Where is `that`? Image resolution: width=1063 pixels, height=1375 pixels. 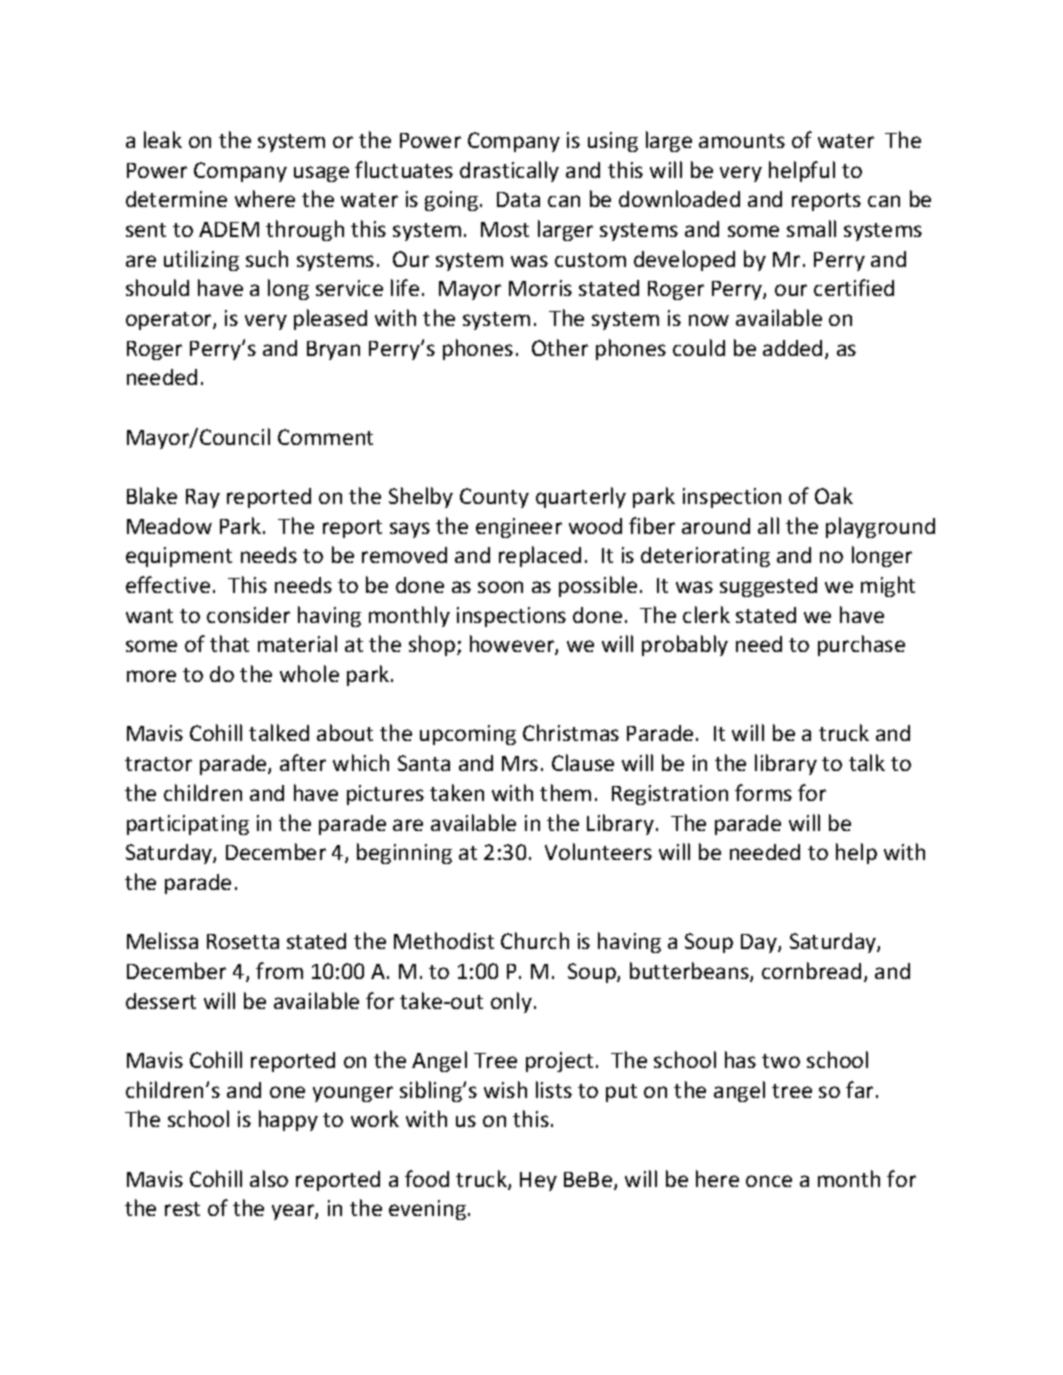 that is located at coordinates (229, 643).
